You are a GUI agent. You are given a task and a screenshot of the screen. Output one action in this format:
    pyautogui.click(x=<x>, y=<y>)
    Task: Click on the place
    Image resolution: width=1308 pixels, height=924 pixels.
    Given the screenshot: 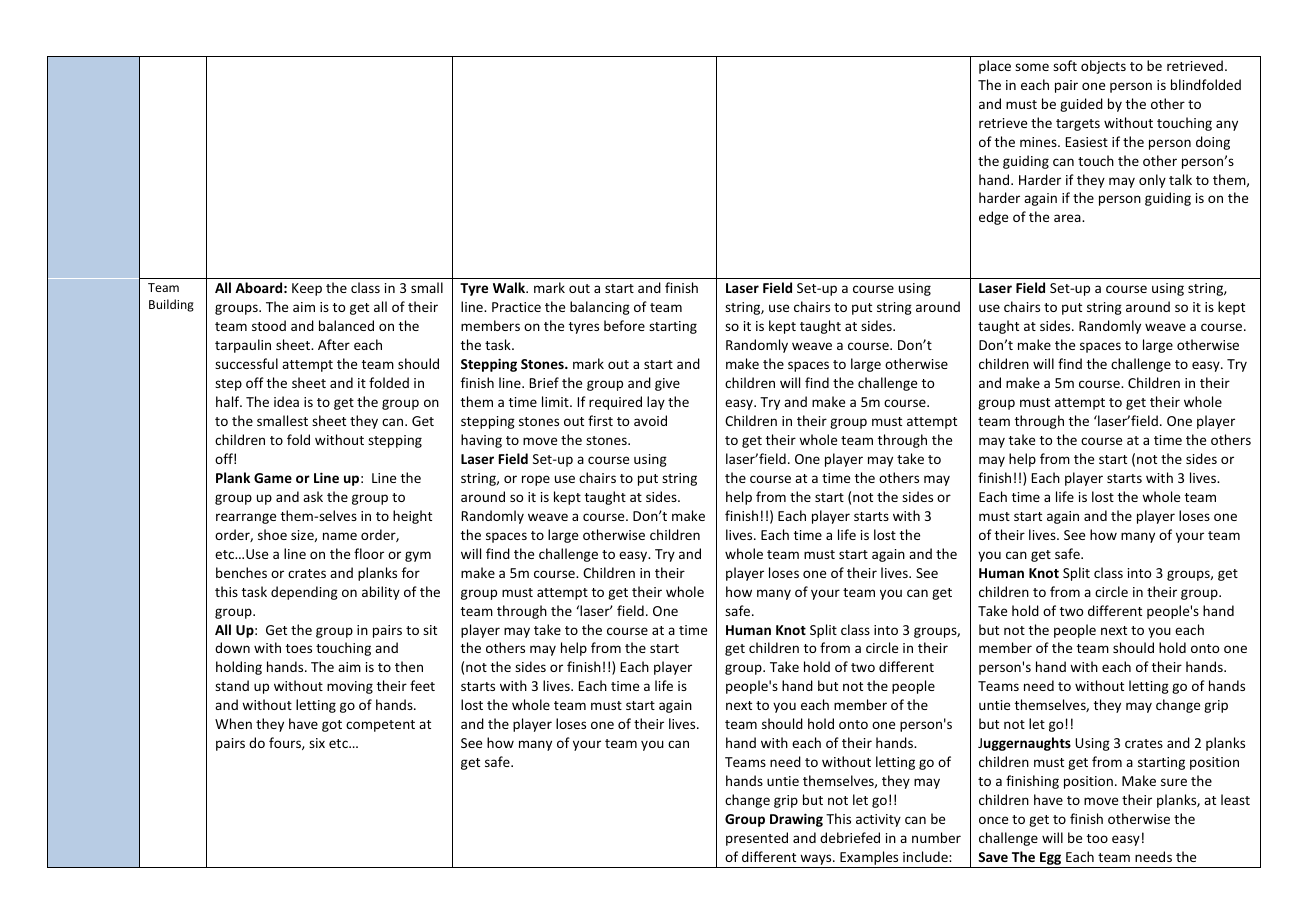 What is the action you would take?
    pyautogui.click(x=995, y=67)
